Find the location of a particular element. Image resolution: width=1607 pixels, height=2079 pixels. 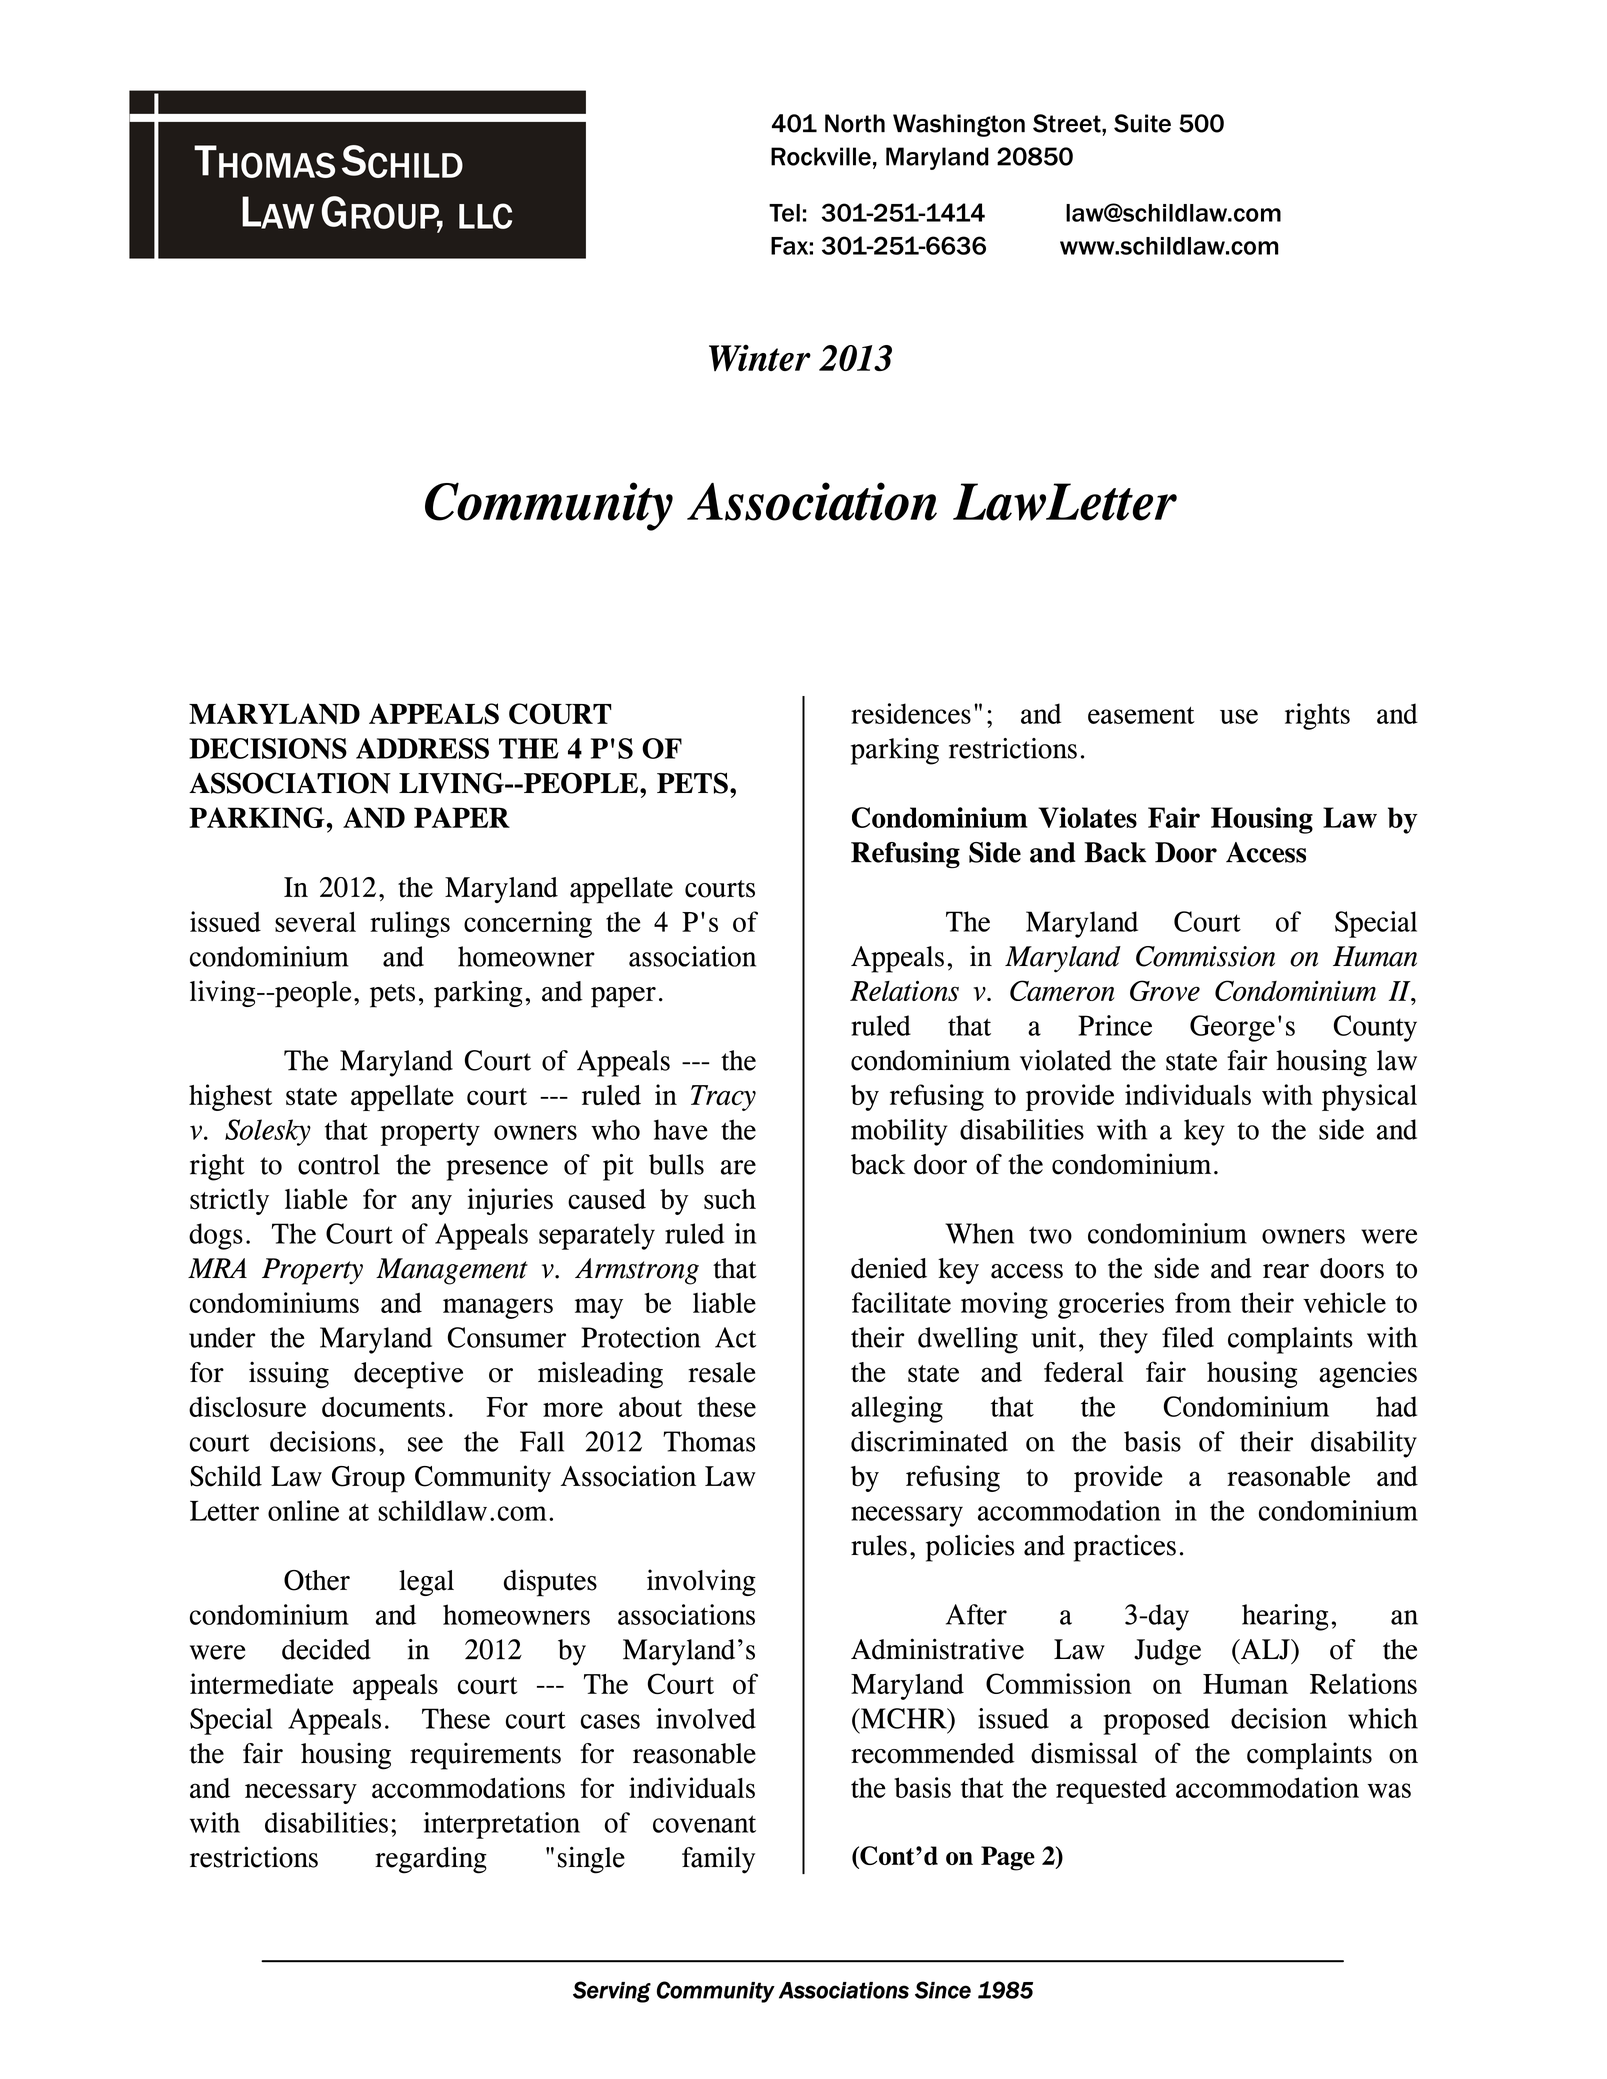

ADDRESS is located at coordinates (422, 748).
